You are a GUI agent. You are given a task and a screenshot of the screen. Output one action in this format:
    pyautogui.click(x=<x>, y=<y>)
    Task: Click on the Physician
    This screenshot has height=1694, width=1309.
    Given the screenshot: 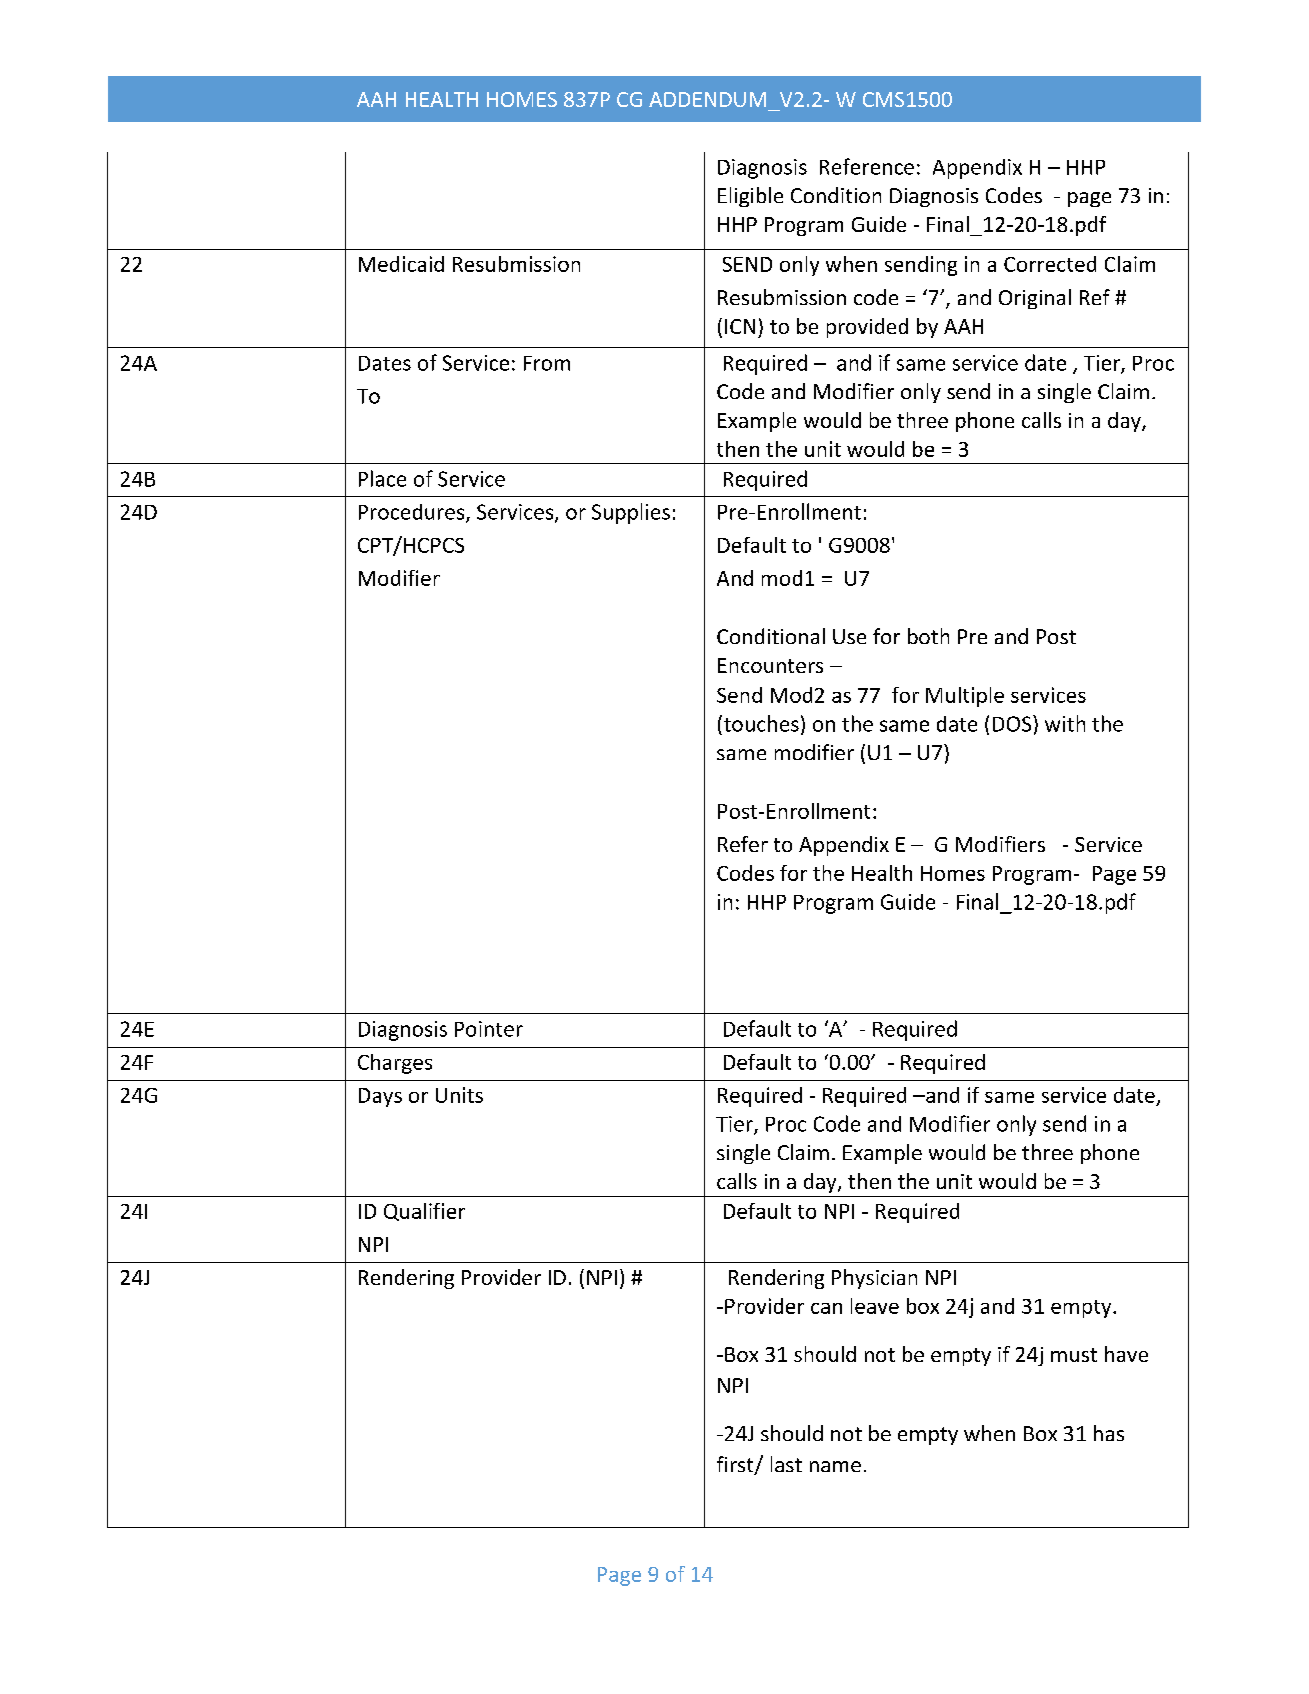 What is the action you would take?
    pyautogui.click(x=874, y=1279)
